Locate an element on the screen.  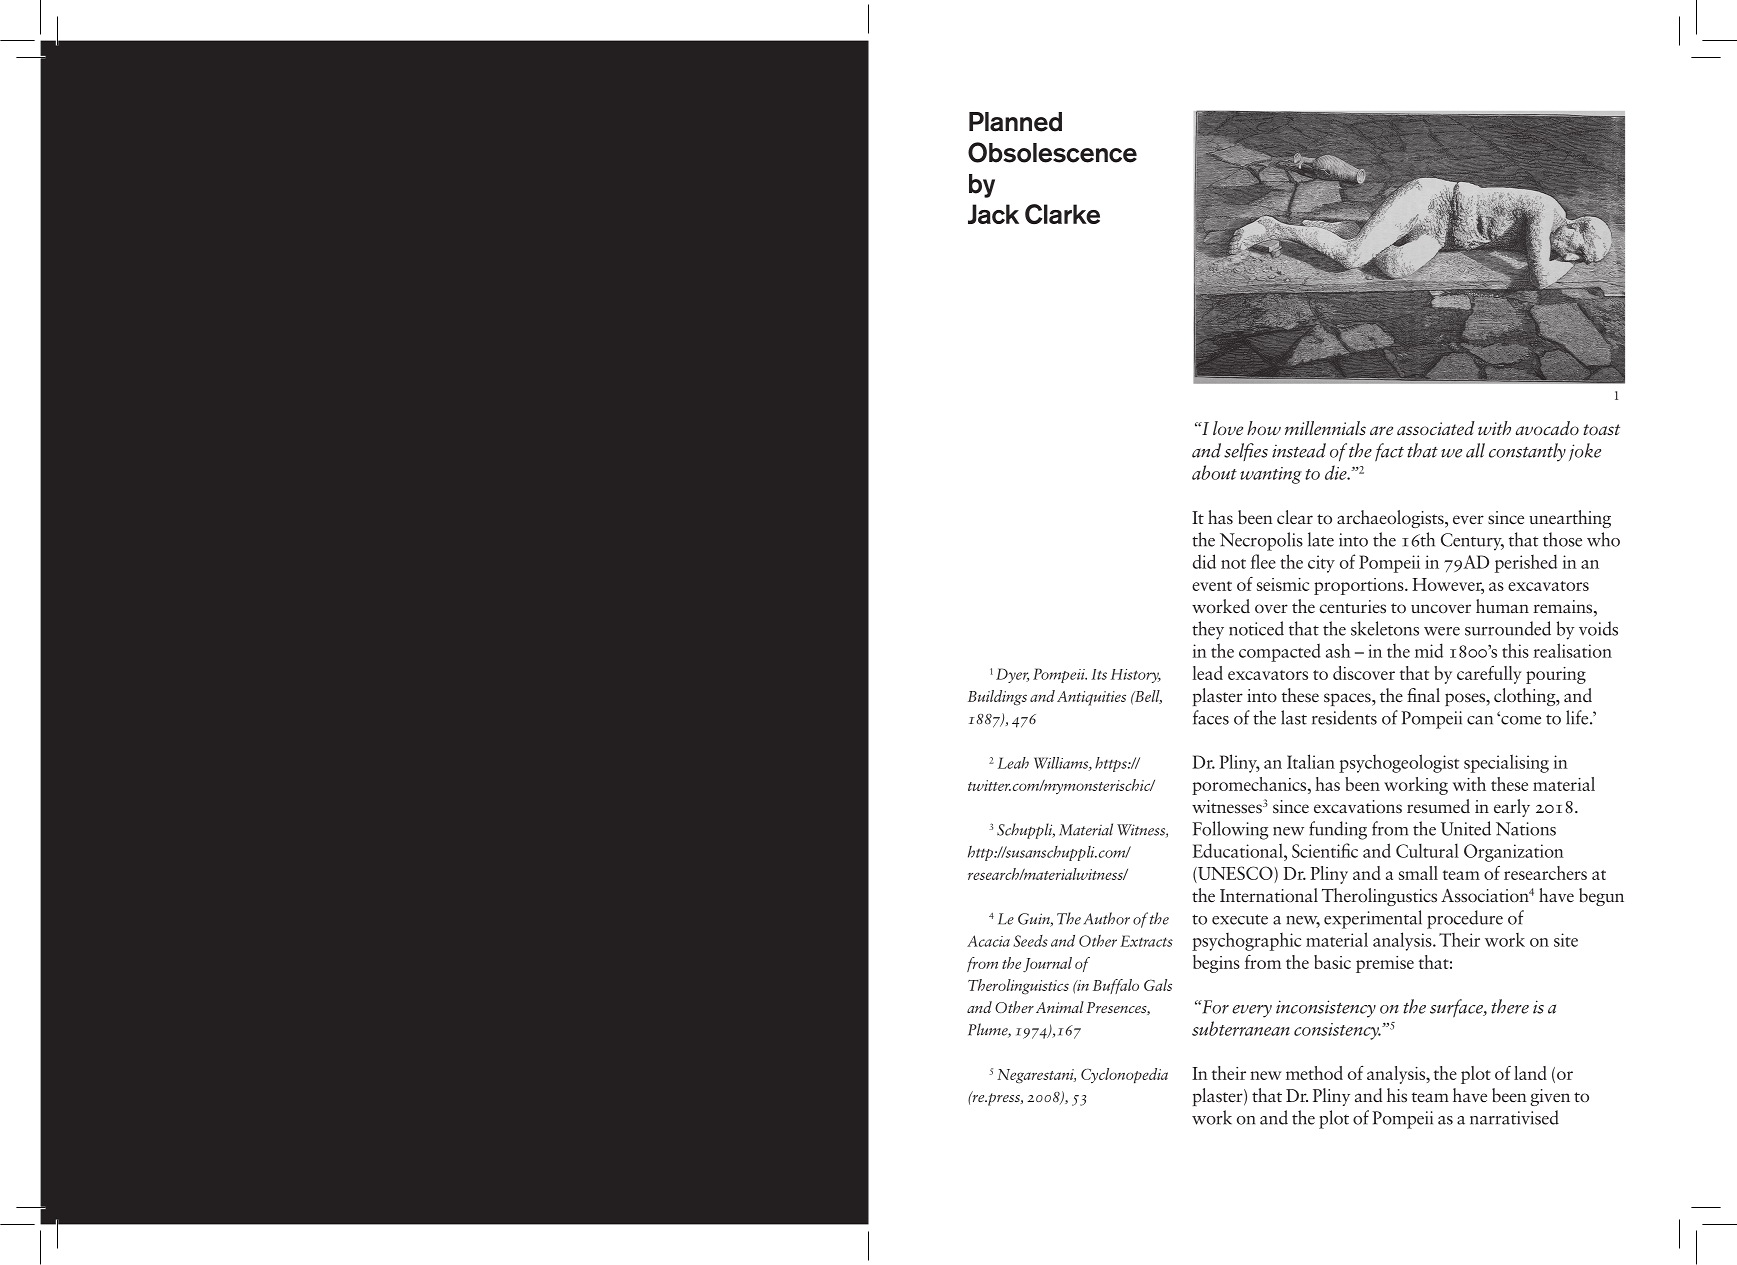
about is located at coordinates (1214, 472).
